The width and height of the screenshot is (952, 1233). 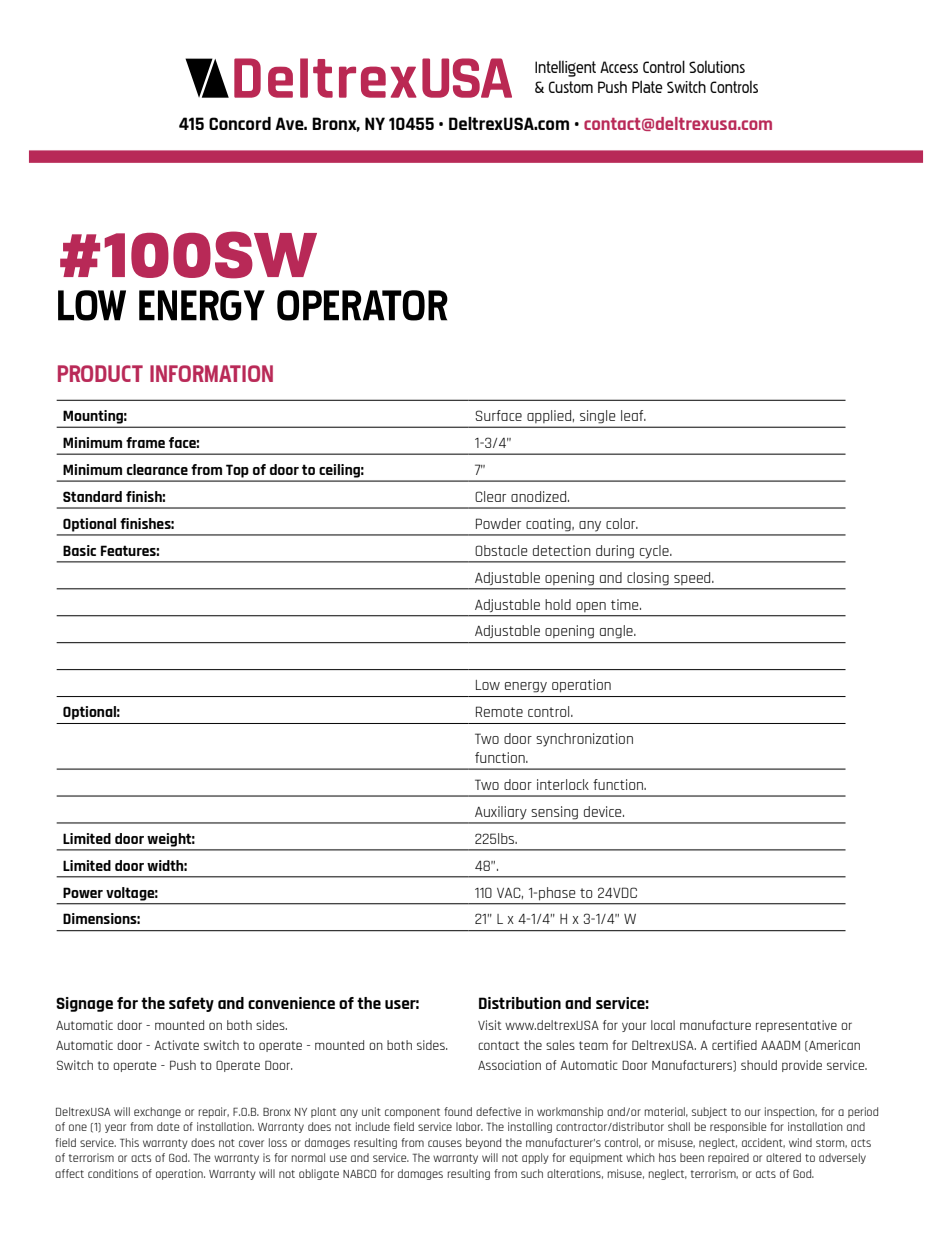 What do you see at coordinates (83, 892) in the screenshot?
I see `Power` at bounding box center [83, 892].
